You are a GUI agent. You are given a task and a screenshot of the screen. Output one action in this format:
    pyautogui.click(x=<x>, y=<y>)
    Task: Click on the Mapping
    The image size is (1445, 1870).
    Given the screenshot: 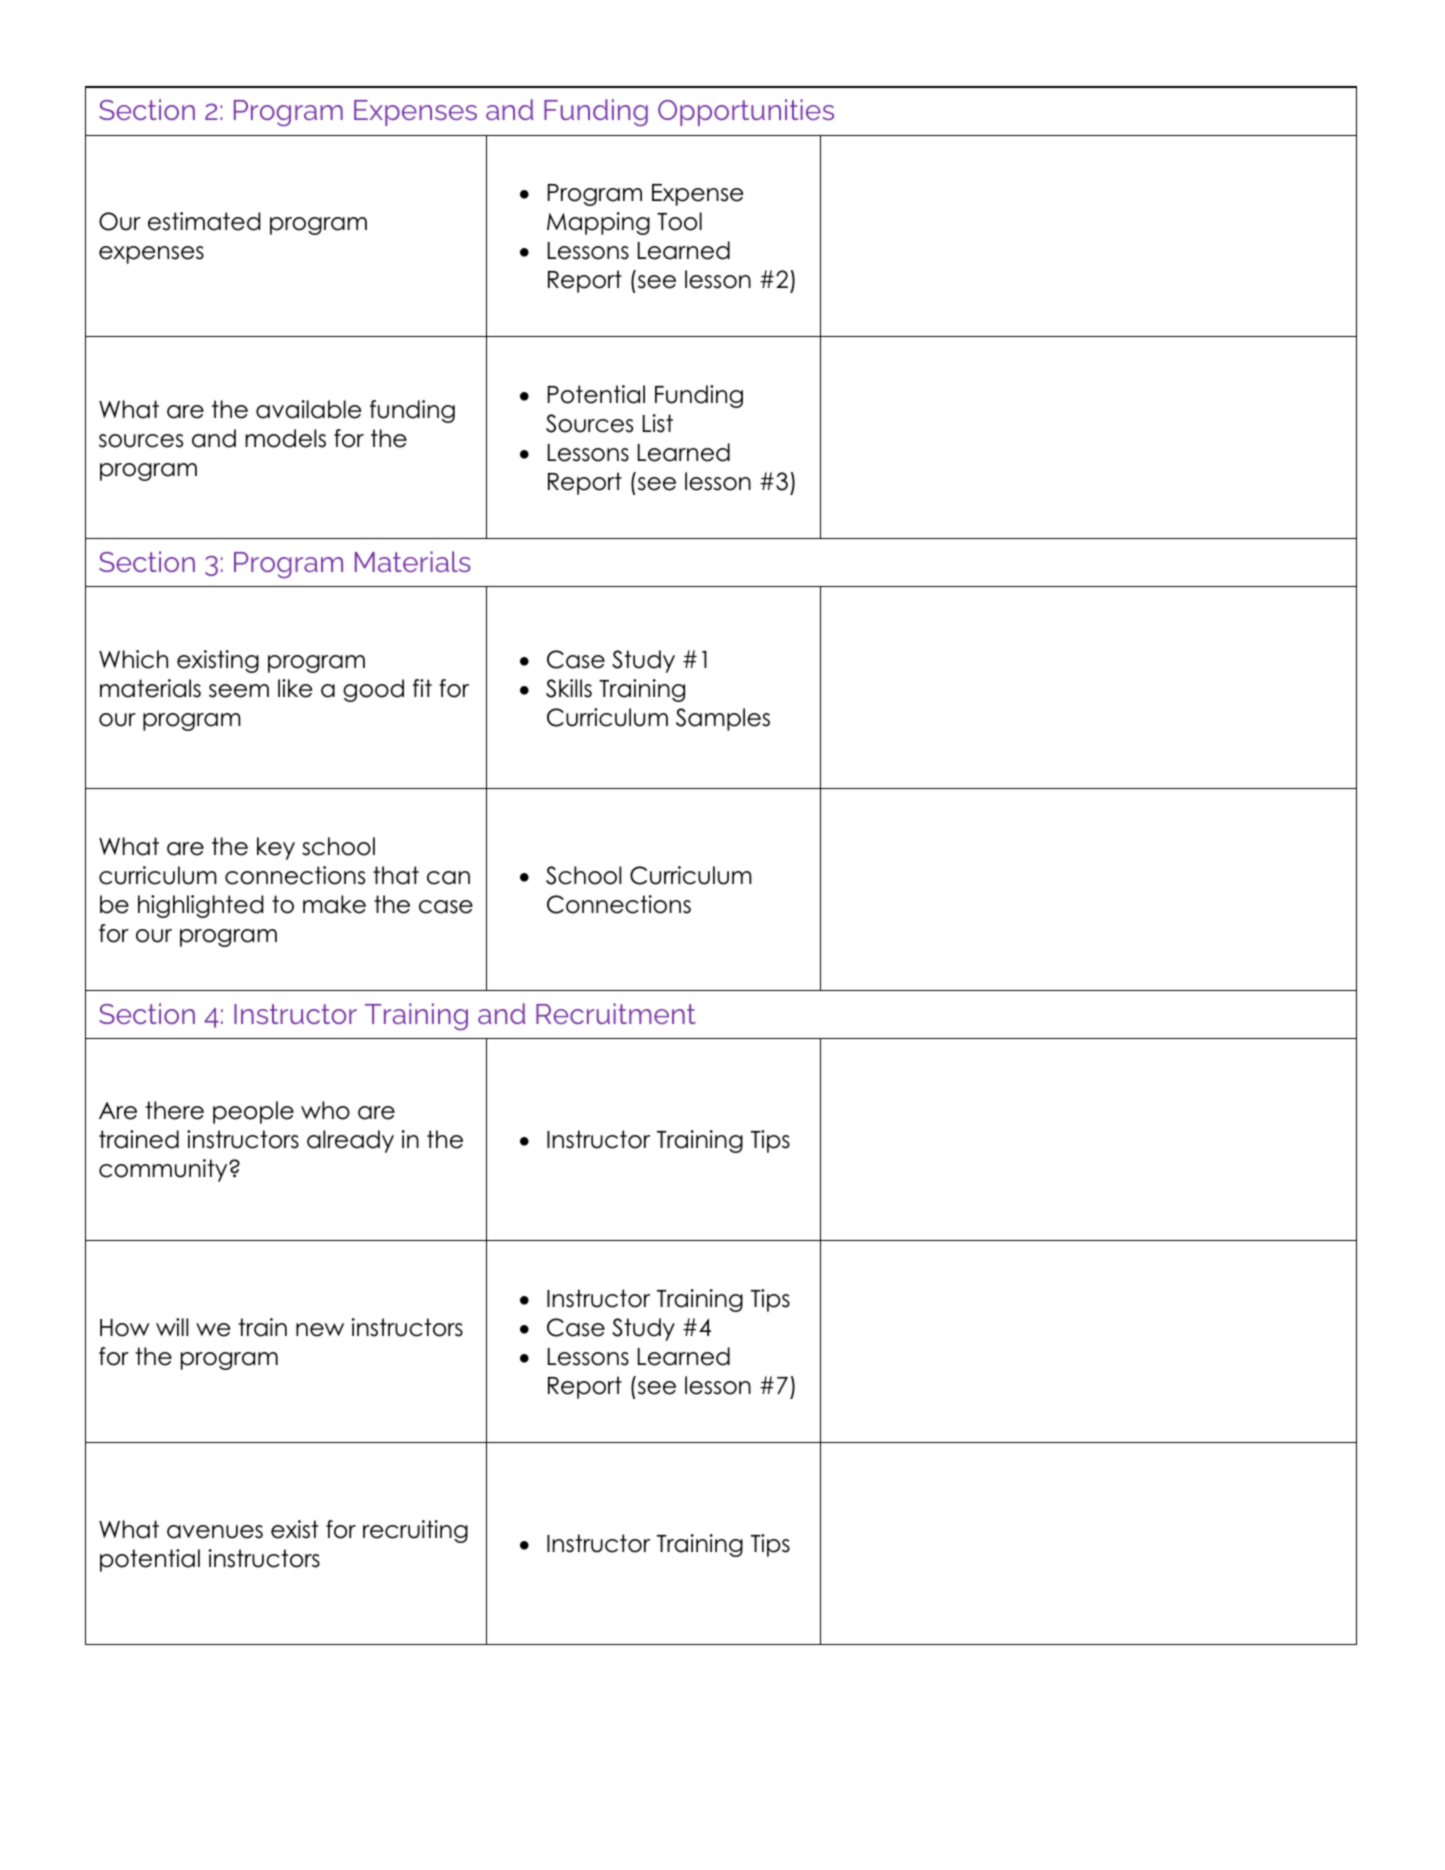 What is the action you would take?
    pyautogui.click(x=598, y=223)
